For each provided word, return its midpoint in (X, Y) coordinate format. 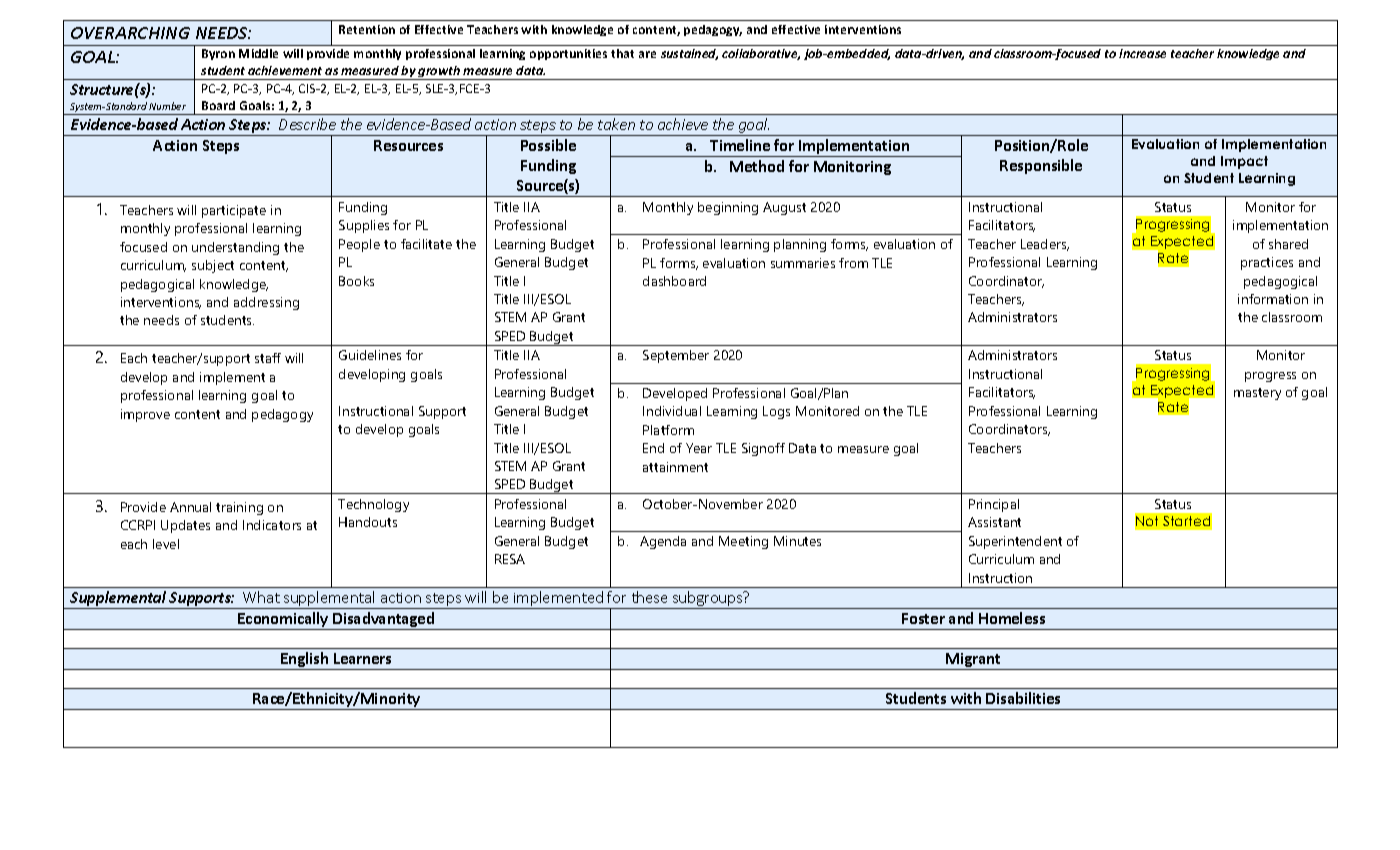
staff (268, 358)
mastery (1257, 394)
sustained (689, 54)
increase (1142, 53)
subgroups (708, 600)
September (676, 356)
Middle (258, 53)
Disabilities (1023, 698)
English (305, 661)
